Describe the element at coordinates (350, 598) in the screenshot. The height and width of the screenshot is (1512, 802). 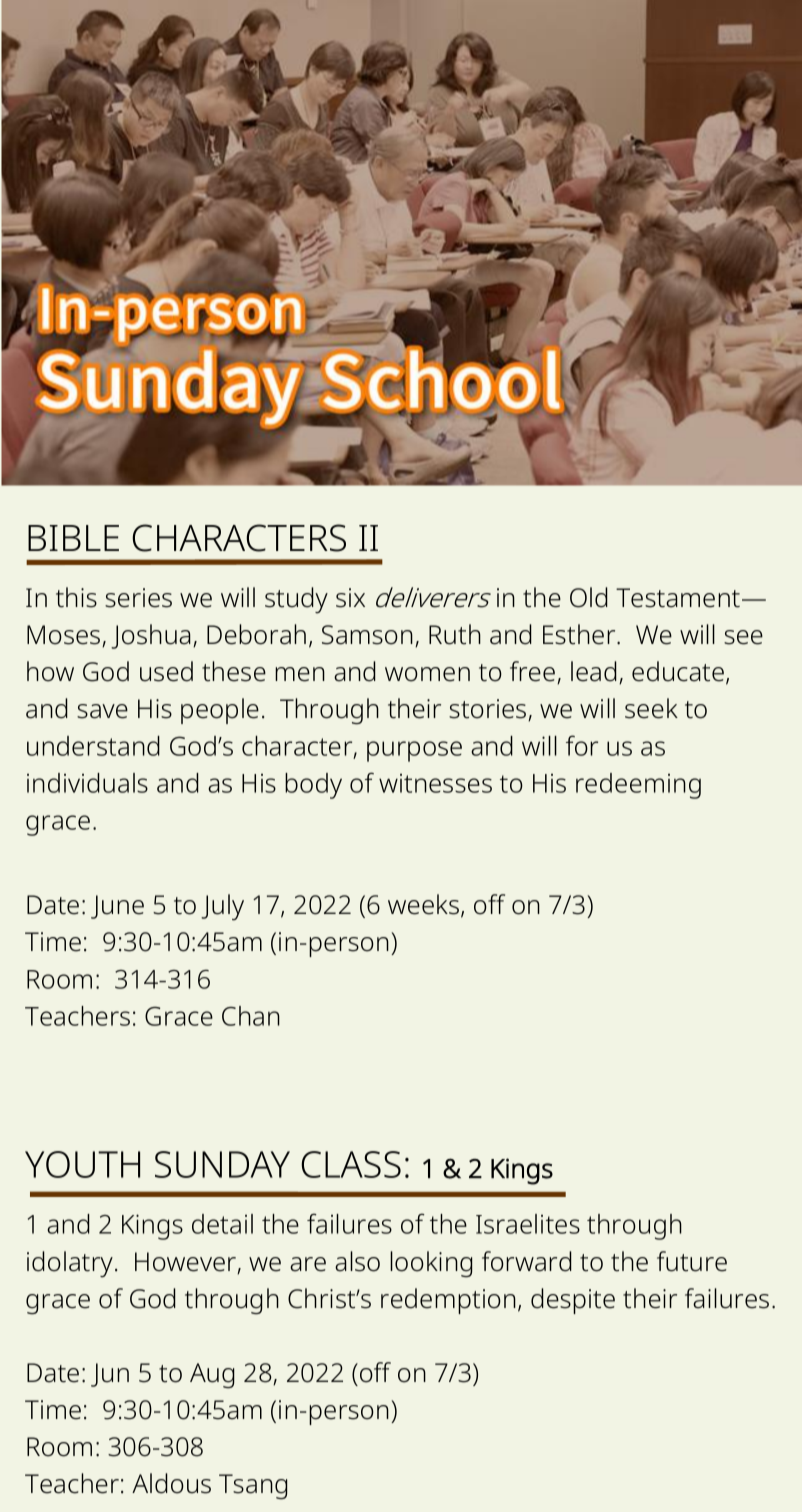
I see `six` at that location.
